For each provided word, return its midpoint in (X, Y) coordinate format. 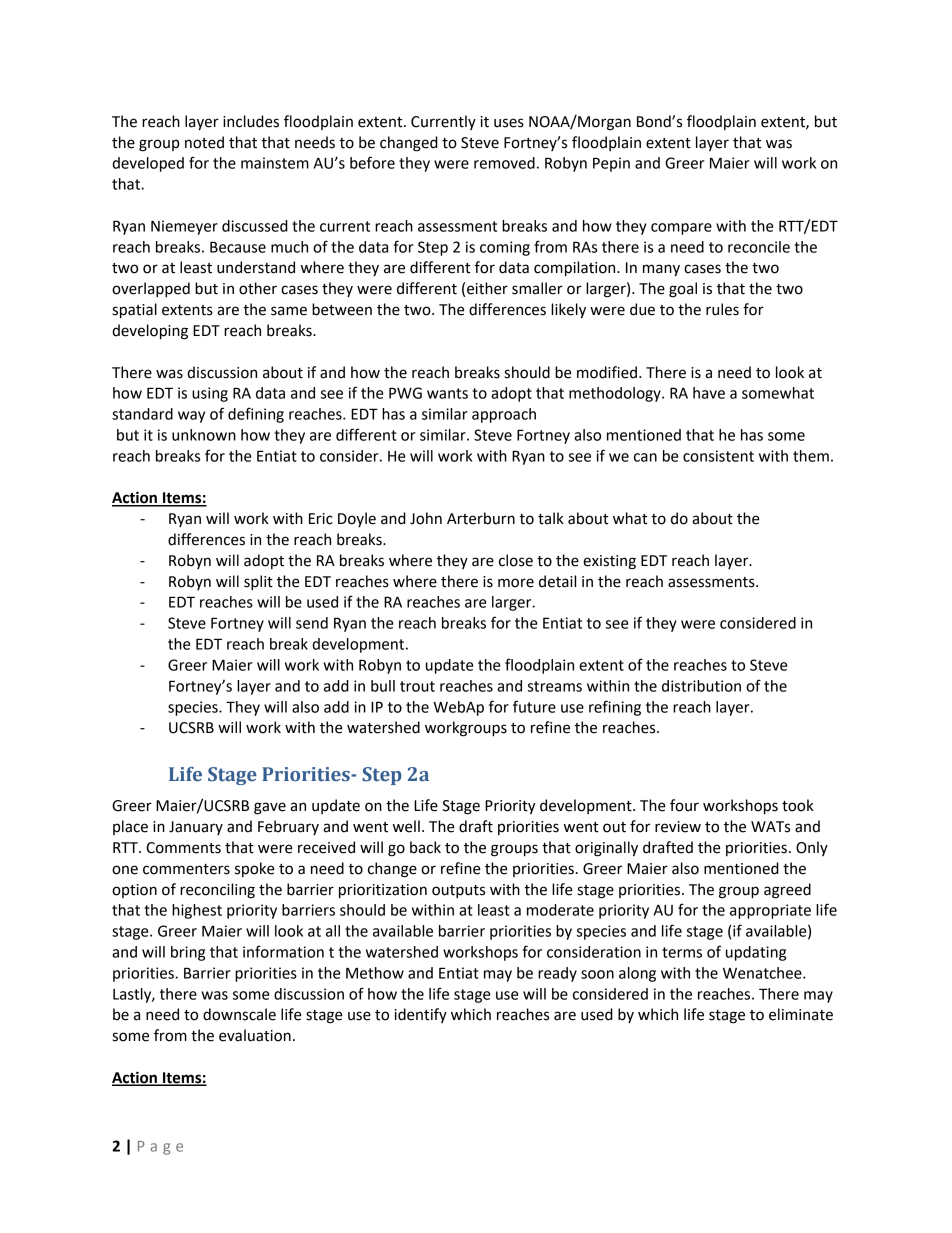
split (258, 582)
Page (160, 1148)
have (709, 393)
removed (504, 163)
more (516, 583)
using (210, 394)
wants (447, 393)
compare (681, 229)
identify (421, 1015)
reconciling (217, 891)
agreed (787, 891)
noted (204, 142)
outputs (458, 891)
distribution (701, 686)
